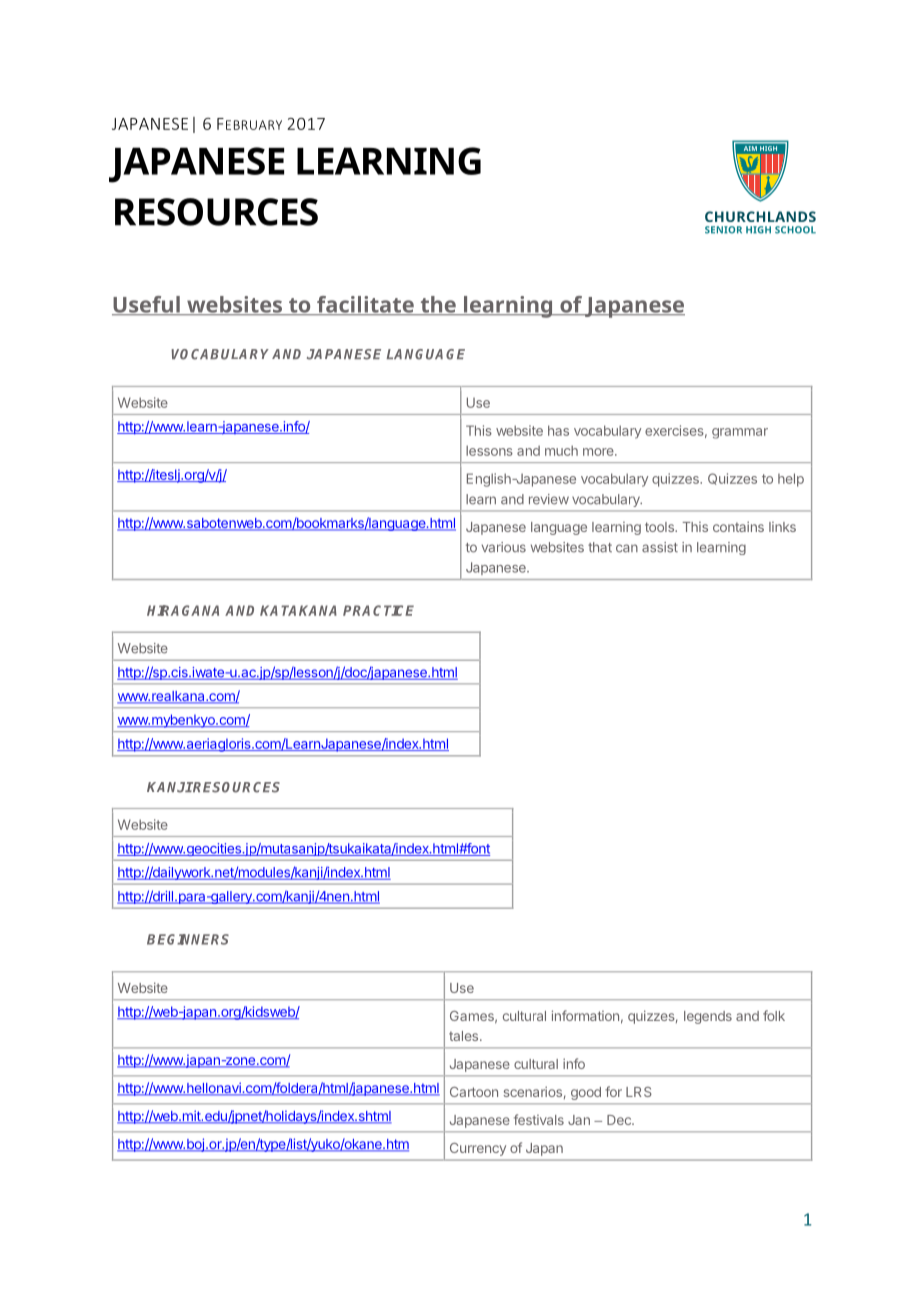 The width and height of the screenshot is (924, 1309). I want to click on various, so click(504, 547).
